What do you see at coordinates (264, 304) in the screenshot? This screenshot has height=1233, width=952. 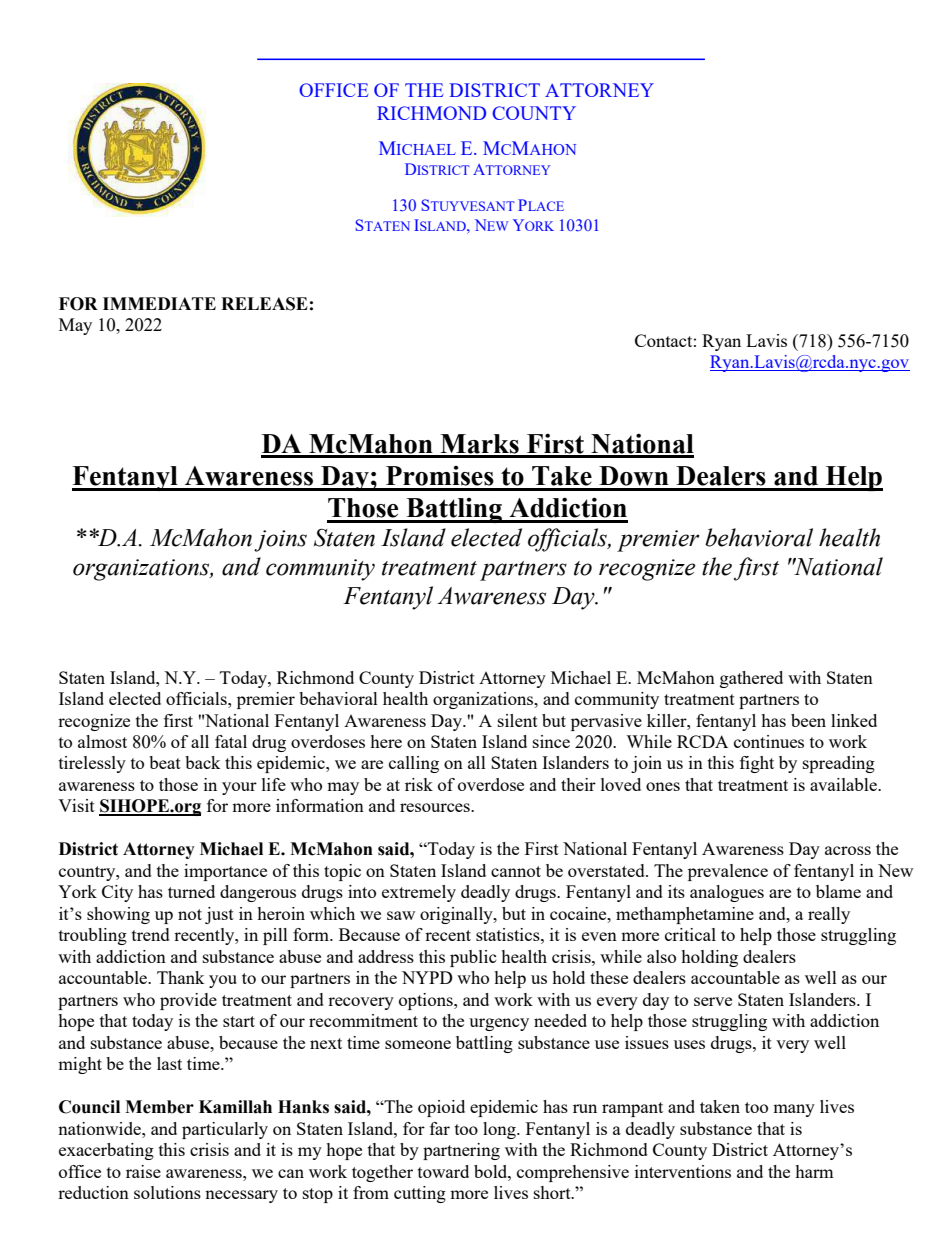 I see `RELEASE` at bounding box center [264, 304].
